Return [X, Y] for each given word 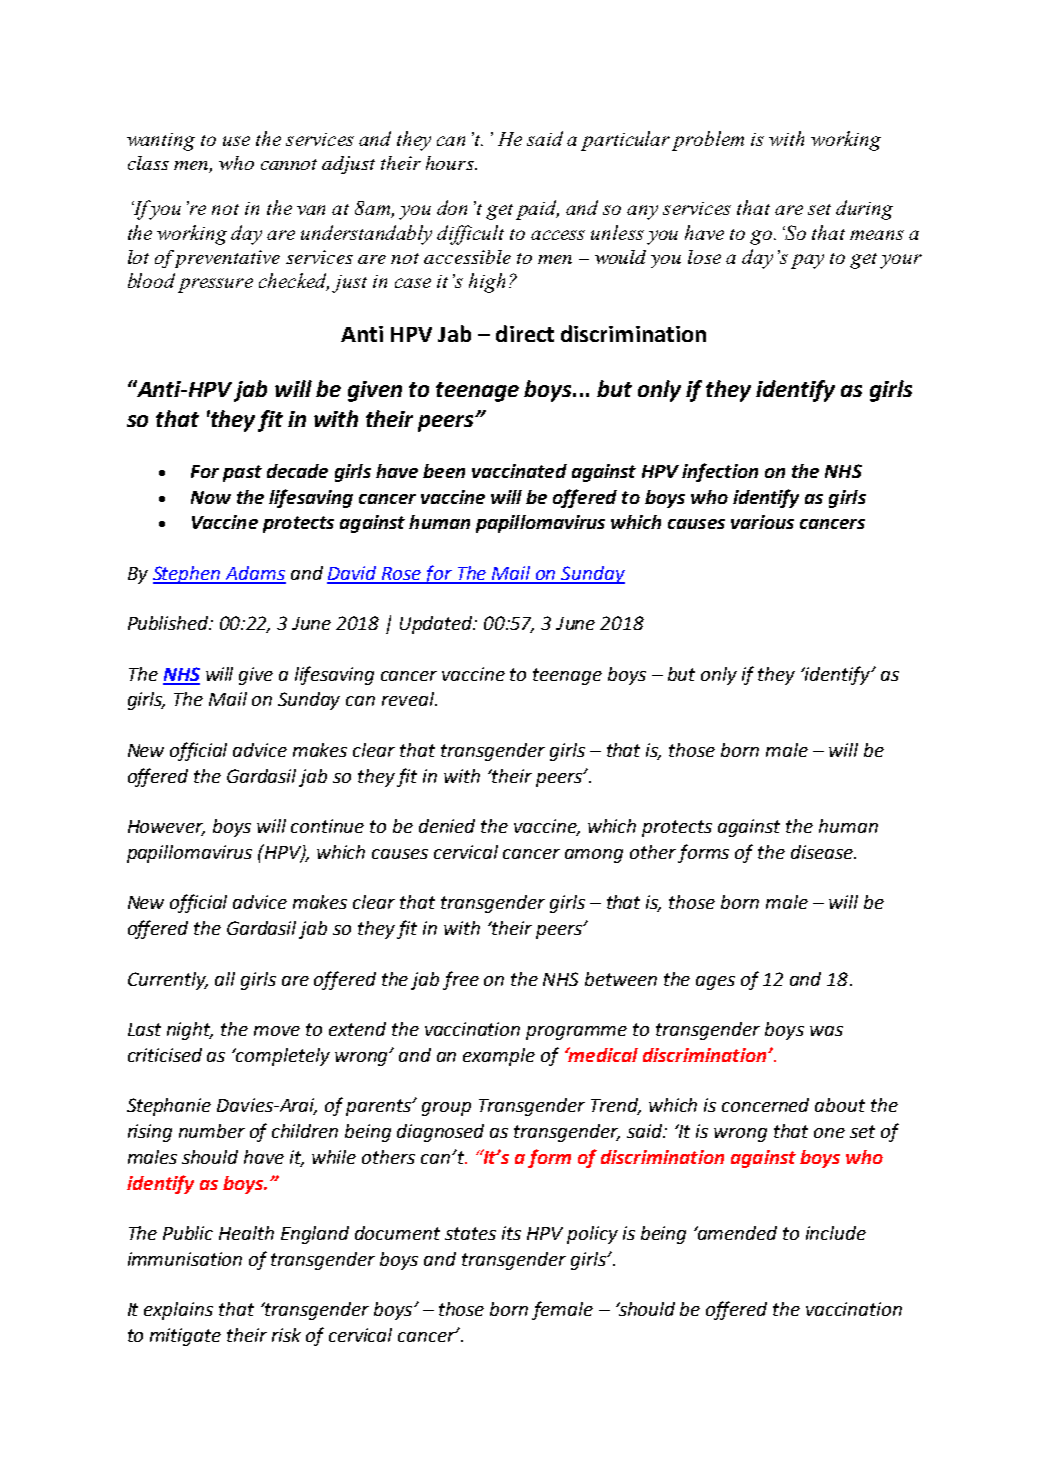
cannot [289, 164]
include [836, 1233]
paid [537, 210]
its [511, 1233]
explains [178, 1311]
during [864, 210]
